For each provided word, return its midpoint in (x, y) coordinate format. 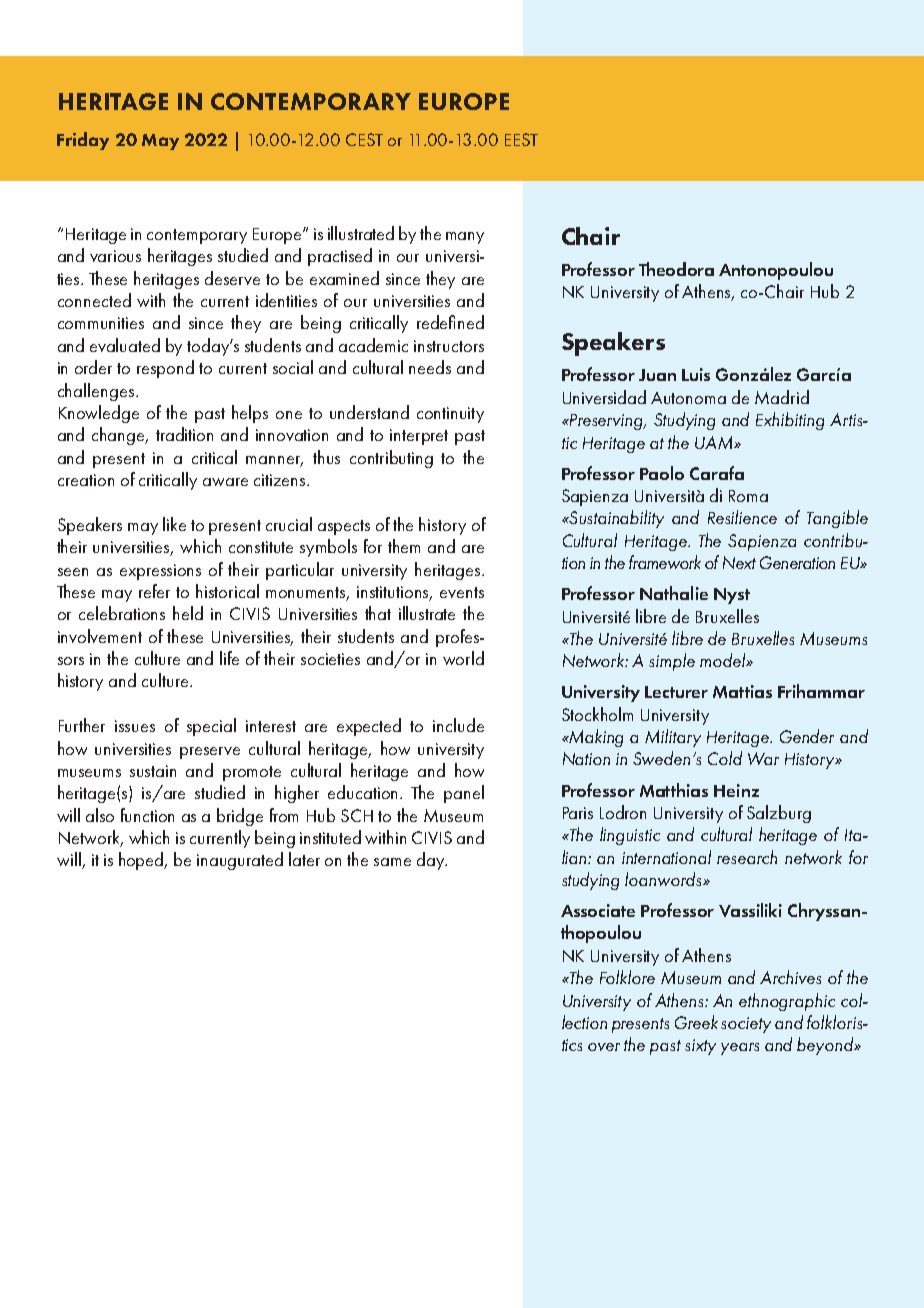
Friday (83, 141)
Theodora (676, 269)
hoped (142, 861)
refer (154, 591)
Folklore (627, 977)
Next (739, 562)
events (462, 592)
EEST (521, 139)
